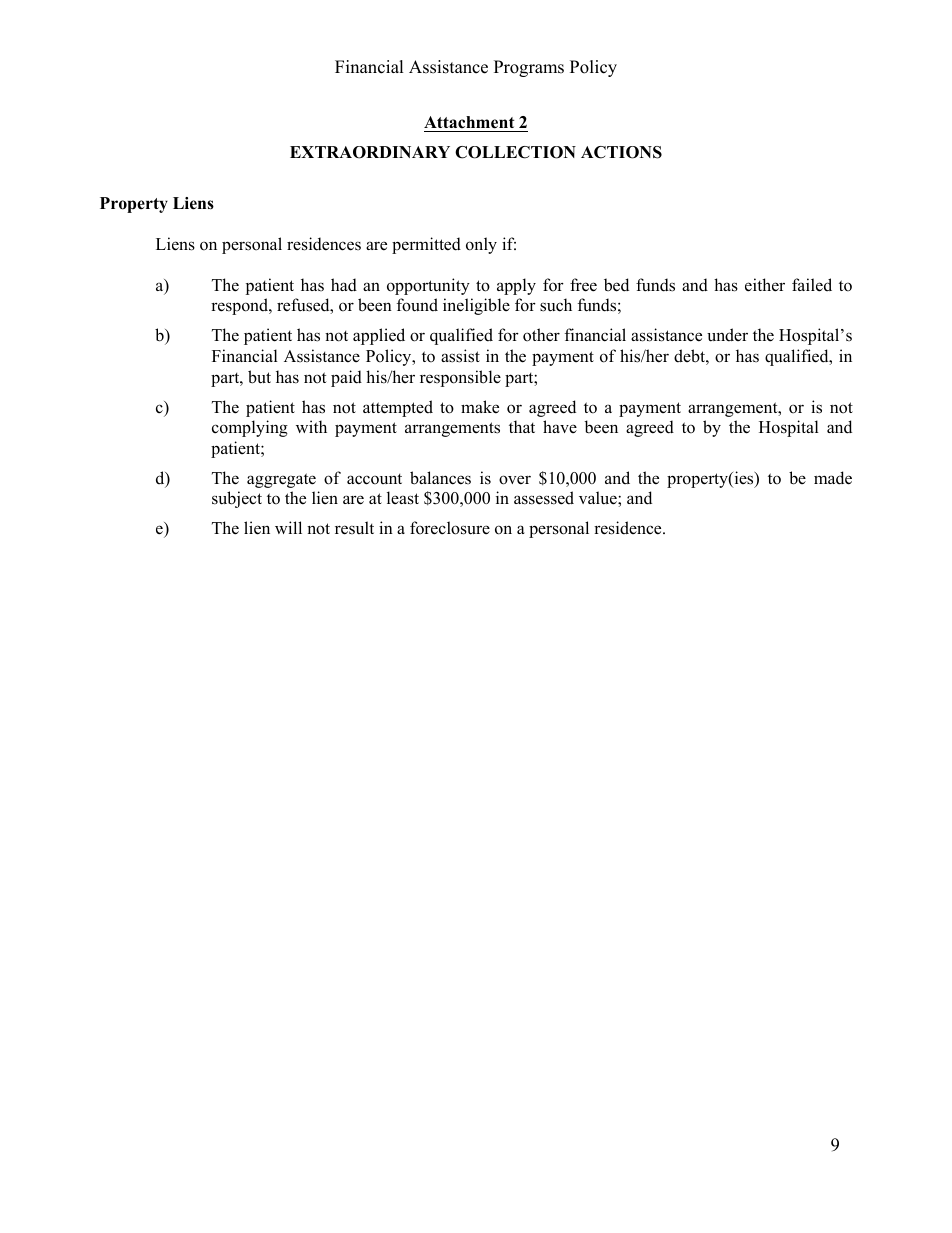  I want to click on responsible, so click(460, 378).
